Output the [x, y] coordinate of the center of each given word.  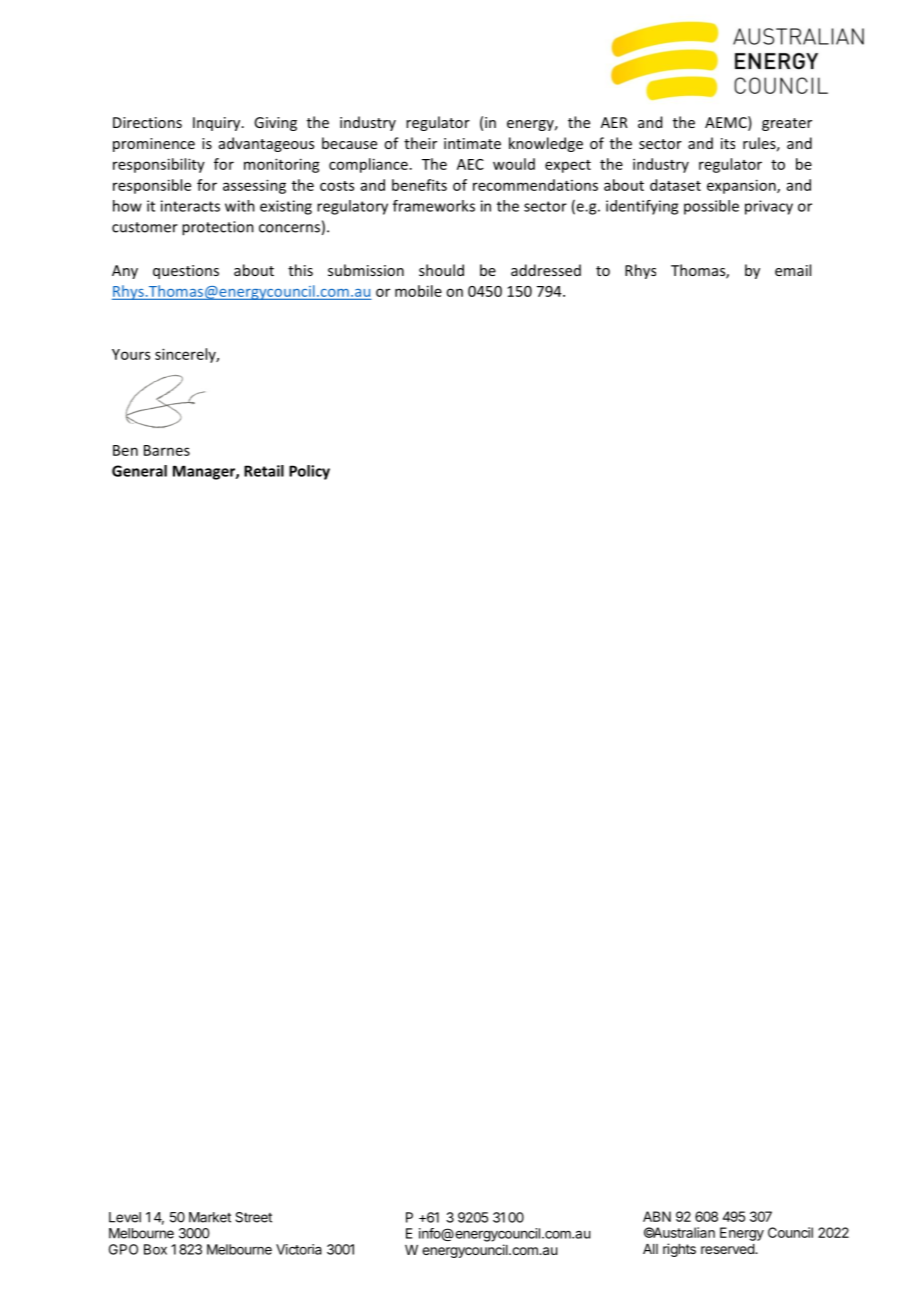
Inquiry [218, 124]
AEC [470, 164]
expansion [742, 186]
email [793, 270]
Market [210, 1217]
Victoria [299, 1249]
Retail [264, 471]
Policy [309, 472]
